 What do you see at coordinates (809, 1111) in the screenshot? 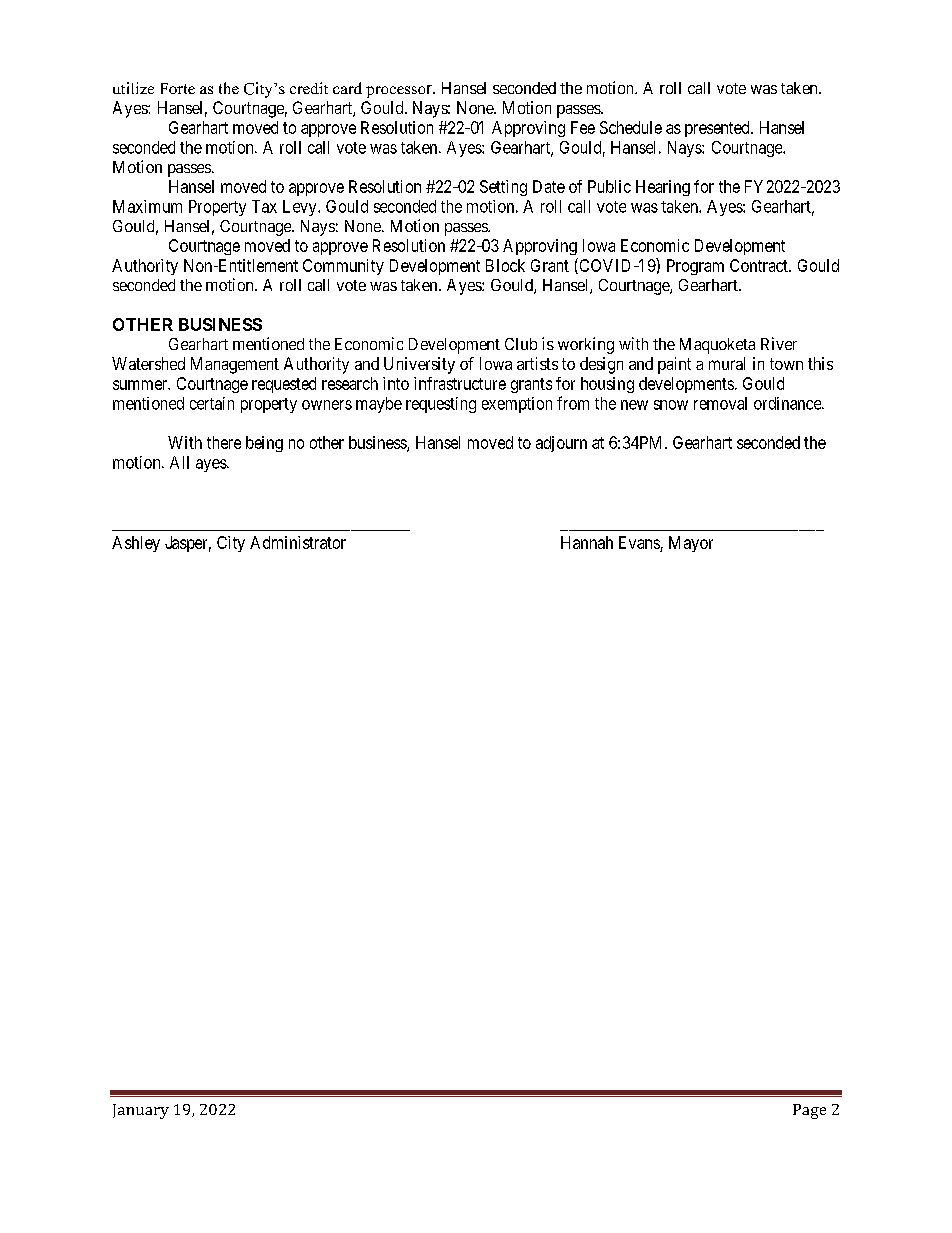
I see `Page` at bounding box center [809, 1111].
